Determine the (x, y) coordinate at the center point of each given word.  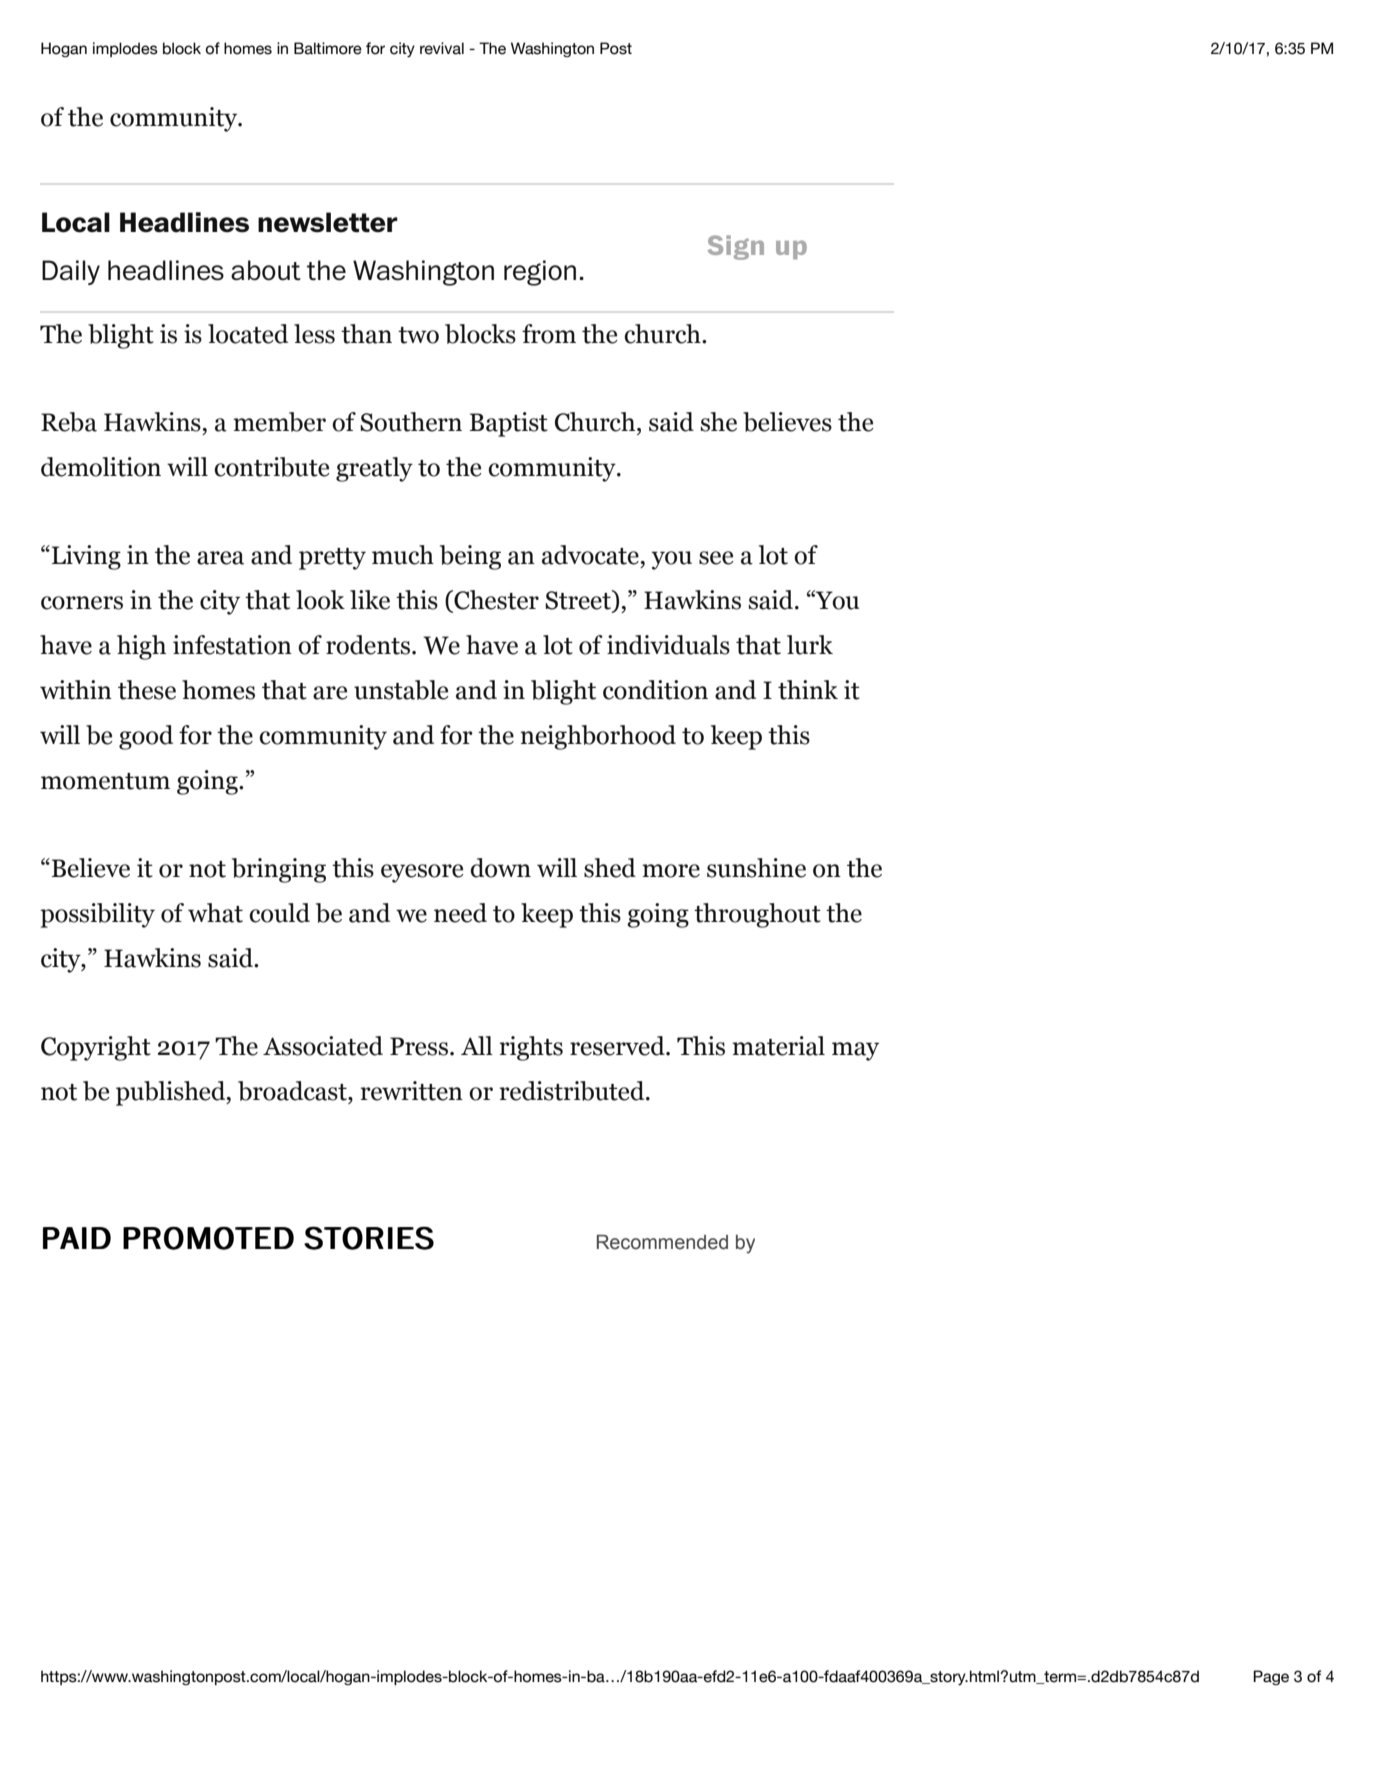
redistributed (573, 1091)
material (778, 1046)
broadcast (293, 1092)
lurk (810, 645)
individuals (668, 645)
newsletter (328, 222)
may (855, 1051)
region (540, 273)
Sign (736, 247)
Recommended (662, 1242)
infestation (232, 645)
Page (1271, 1677)
